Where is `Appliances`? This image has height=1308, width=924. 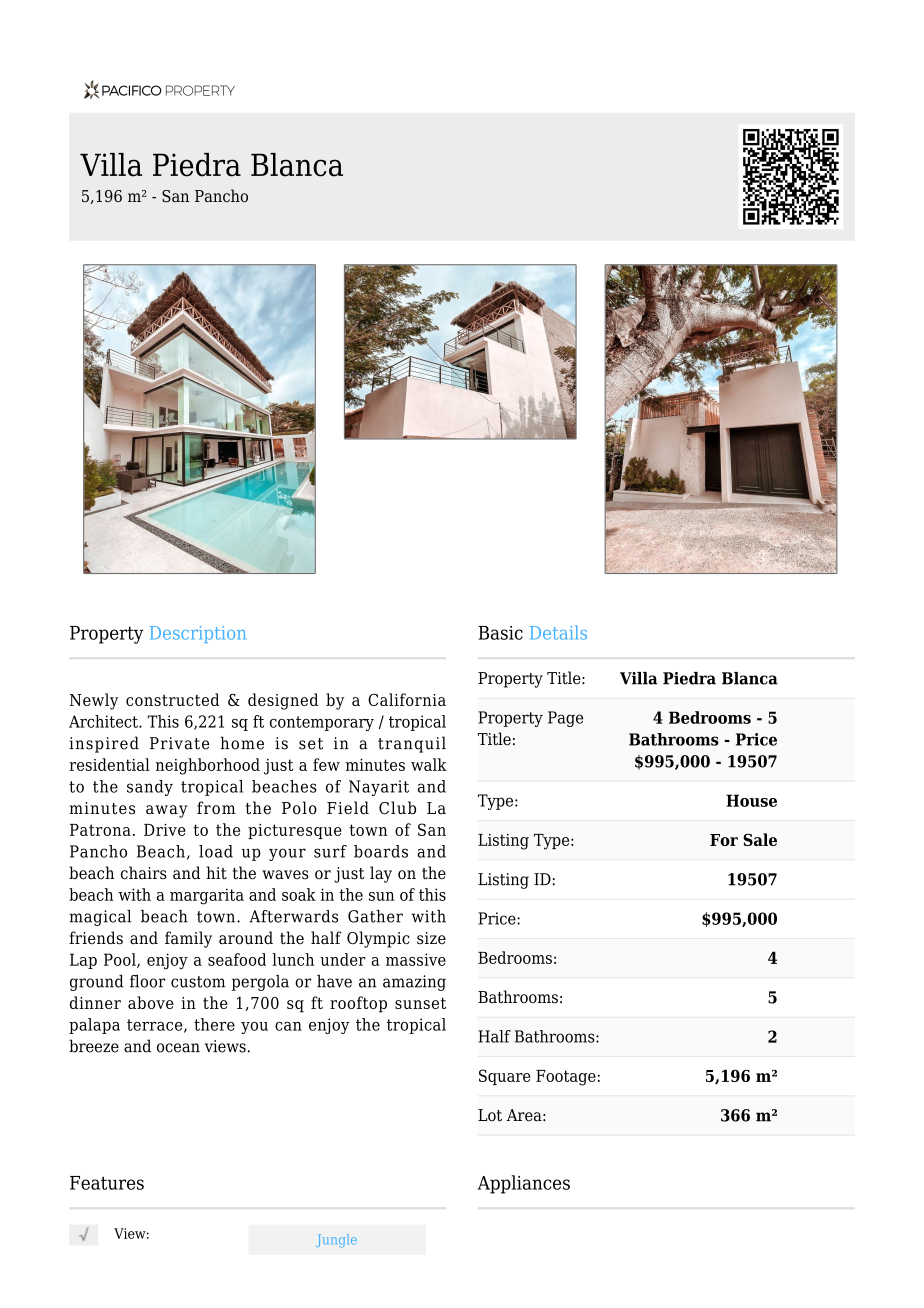
Appliances is located at coordinates (524, 1184).
